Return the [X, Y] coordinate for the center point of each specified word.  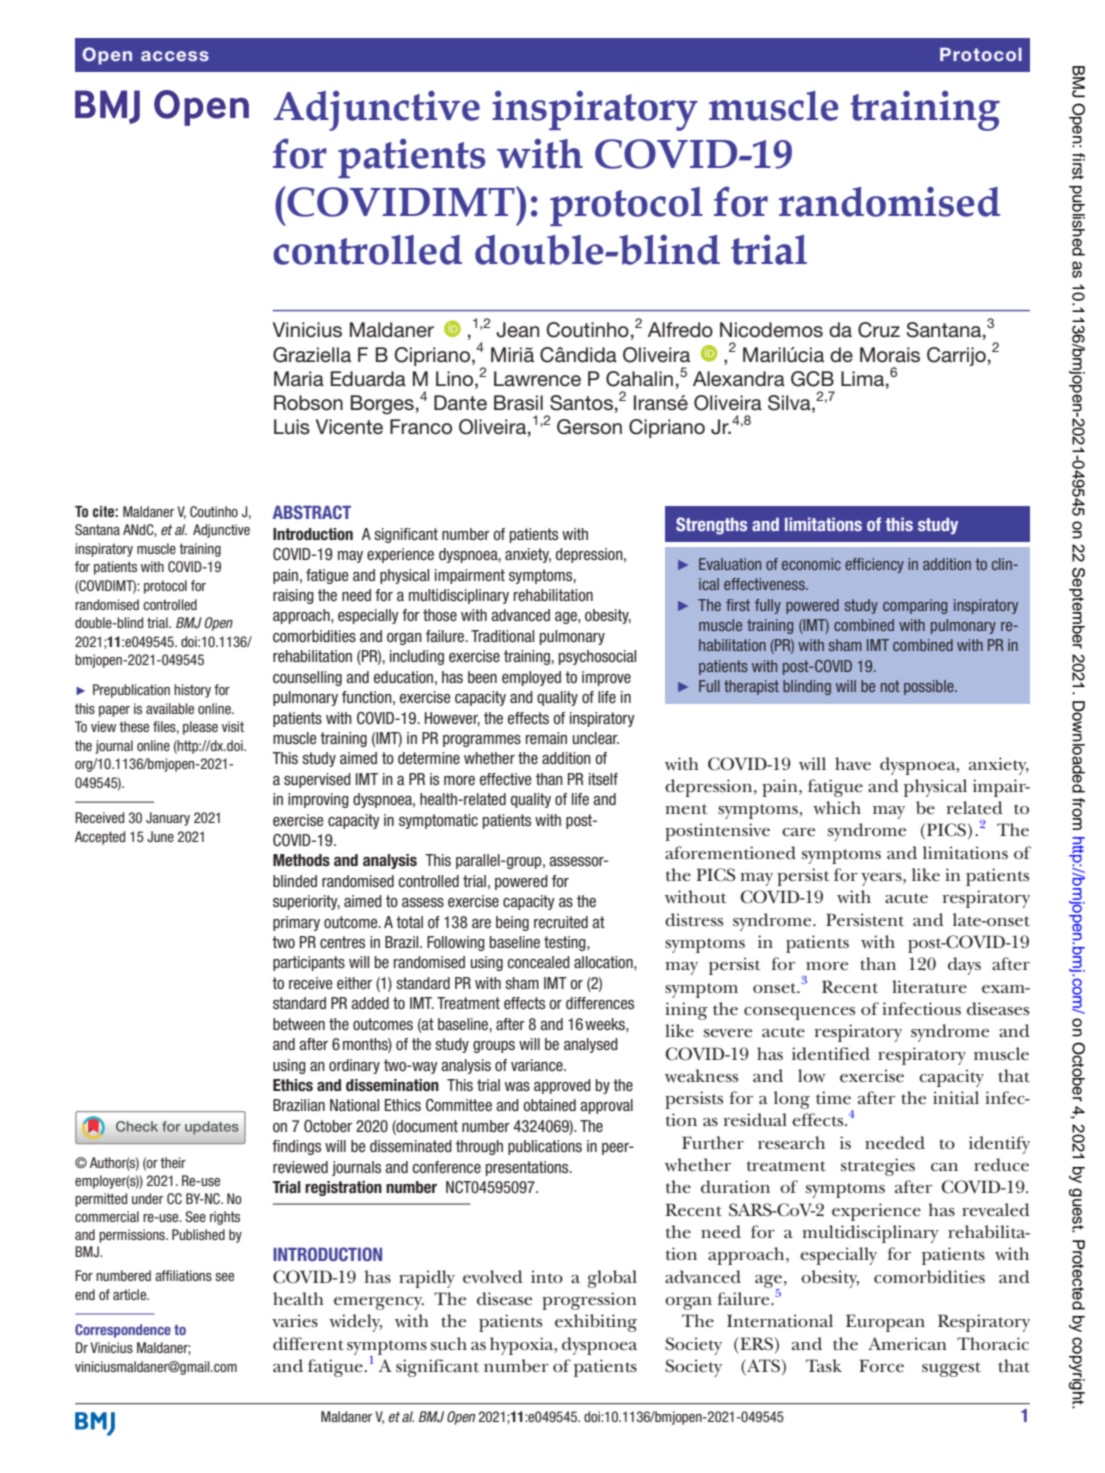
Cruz [879, 330]
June [160, 836]
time [833, 1098]
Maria [299, 379]
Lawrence [537, 379]
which [837, 807]
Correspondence [123, 1331]
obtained [549, 1105]
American [907, 1343]
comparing [915, 606]
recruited [561, 922]
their [173, 1162]
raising [293, 596]
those [440, 615]
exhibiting [596, 1323]
